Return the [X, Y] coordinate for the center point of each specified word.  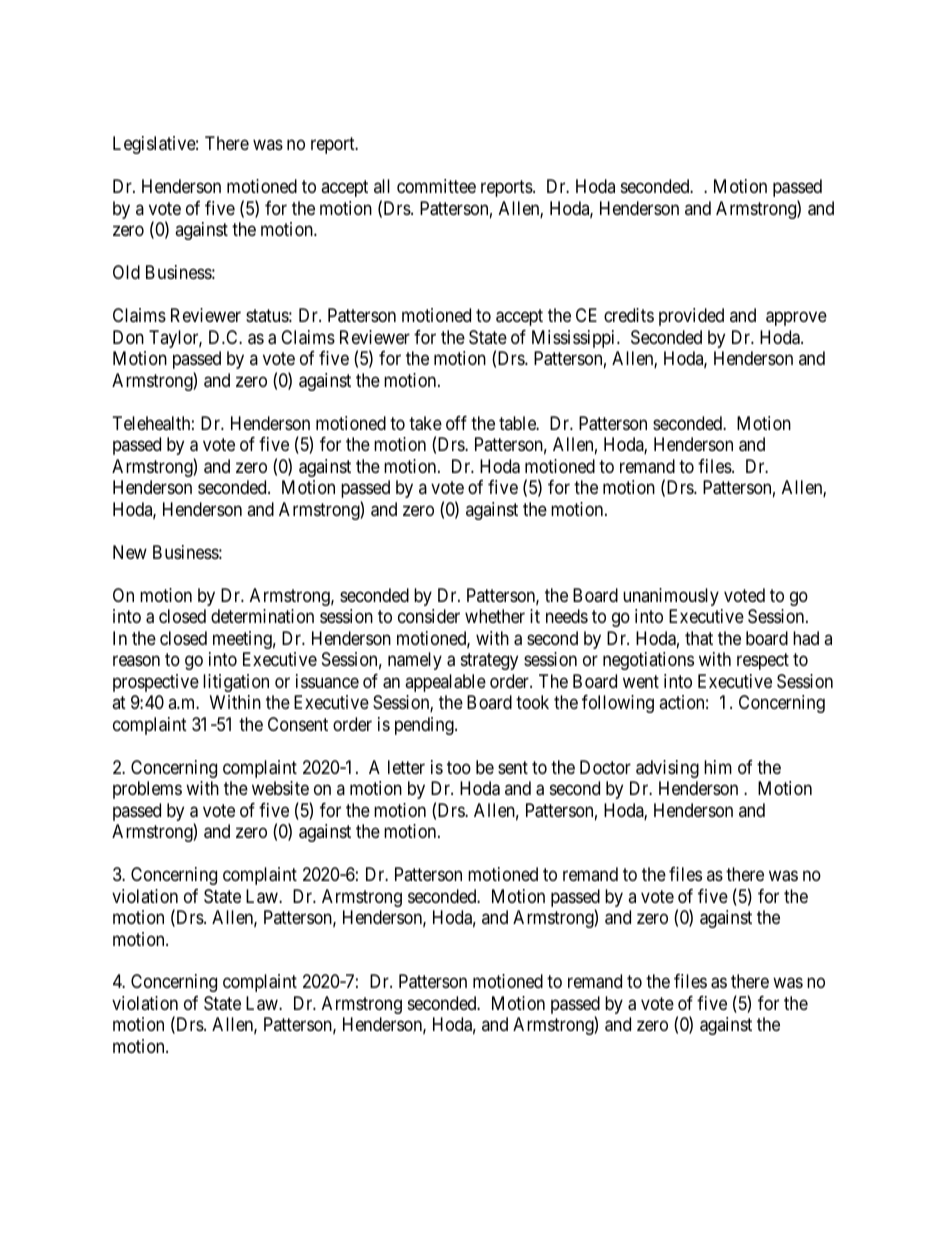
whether [495, 616]
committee [436, 186]
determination [262, 616]
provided [691, 317]
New [130, 552]
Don [128, 337]
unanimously [671, 597]
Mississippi [575, 339]
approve [796, 319]
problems [147, 790]
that [699, 638]
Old [126, 272]
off [456, 423]
